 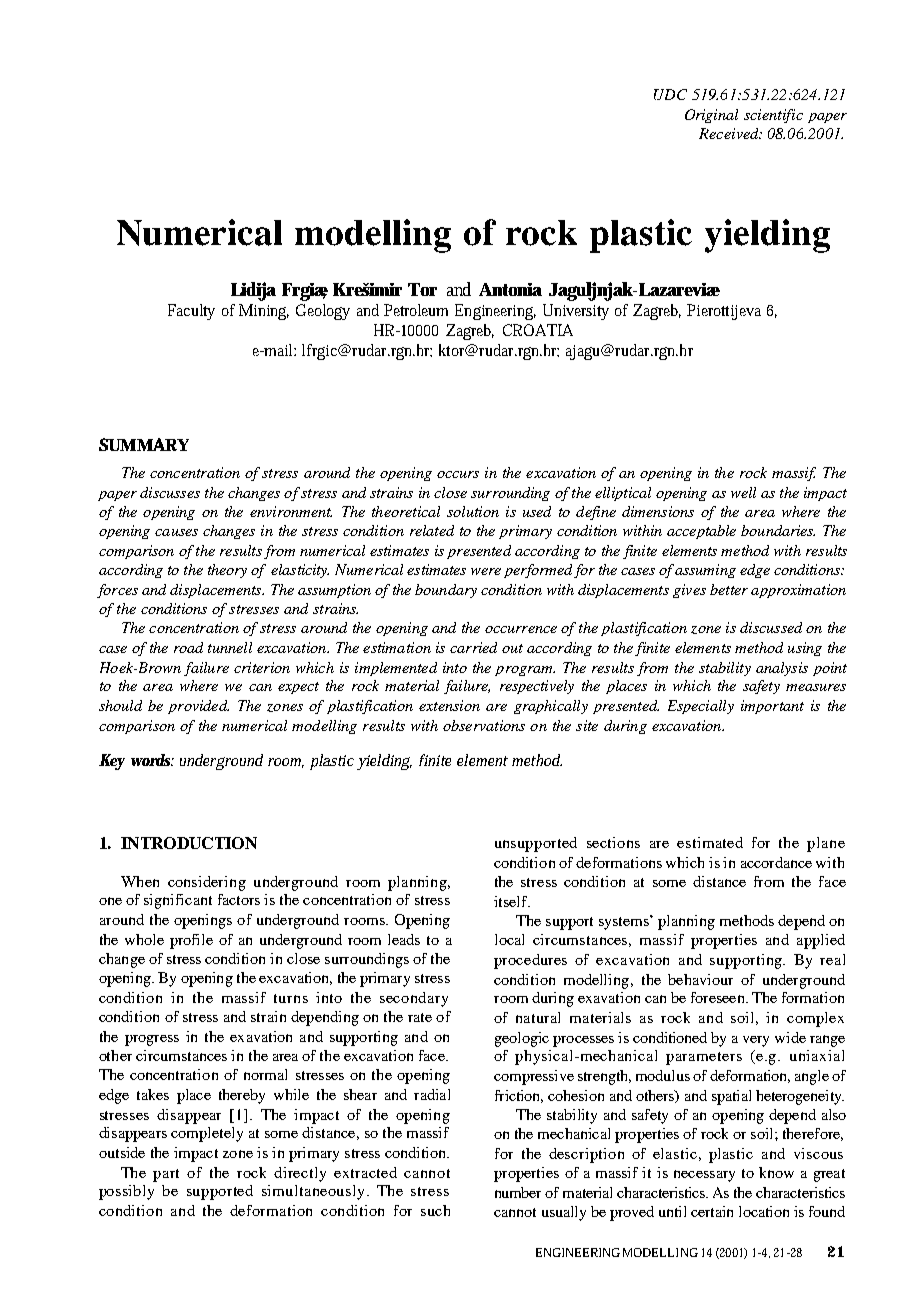 What do you see at coordinates (518, 1192) in the document?
I see `number` at bounding box center [518, 1192].
